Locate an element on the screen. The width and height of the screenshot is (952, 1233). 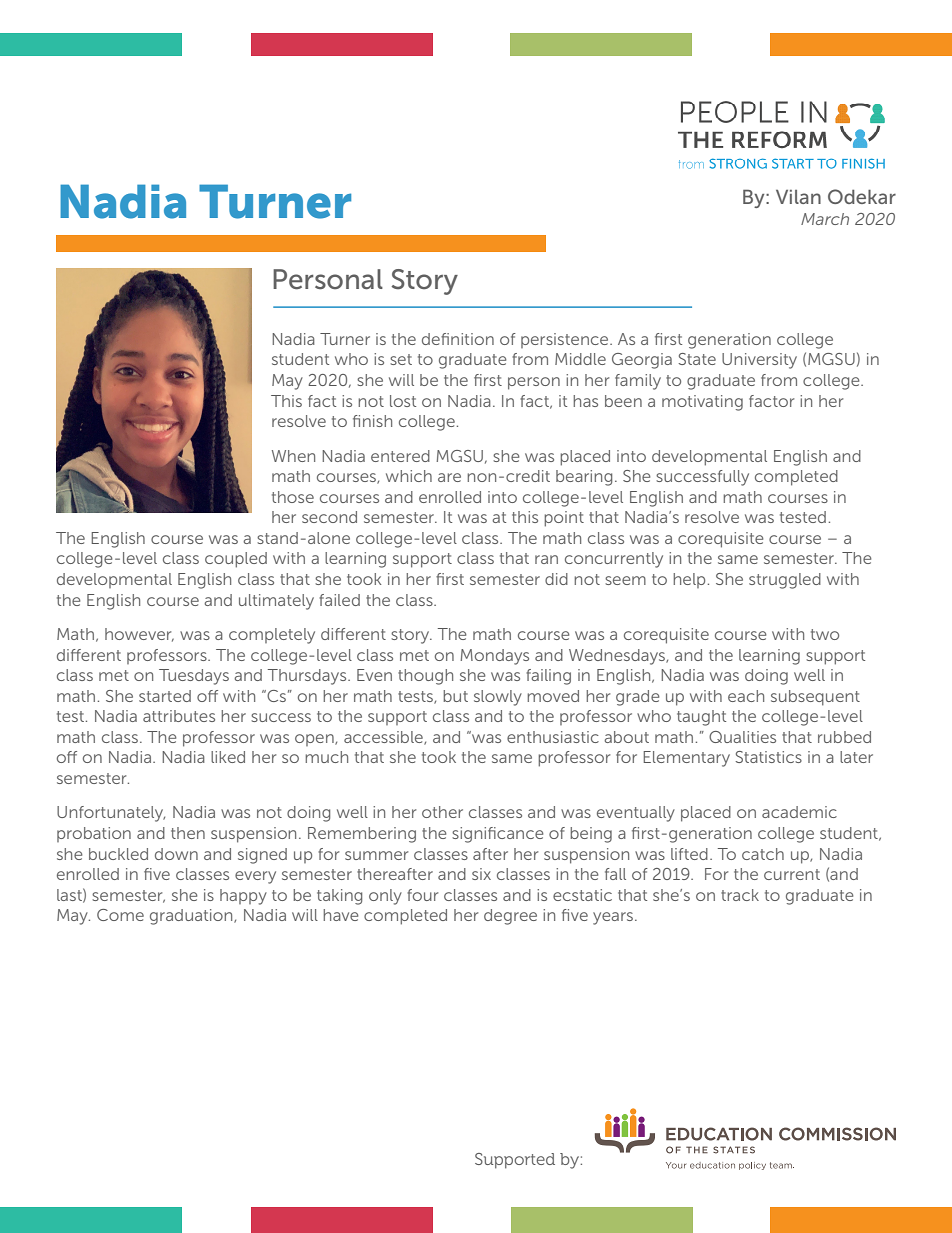
slowly is located at coordinates (498, 698).
